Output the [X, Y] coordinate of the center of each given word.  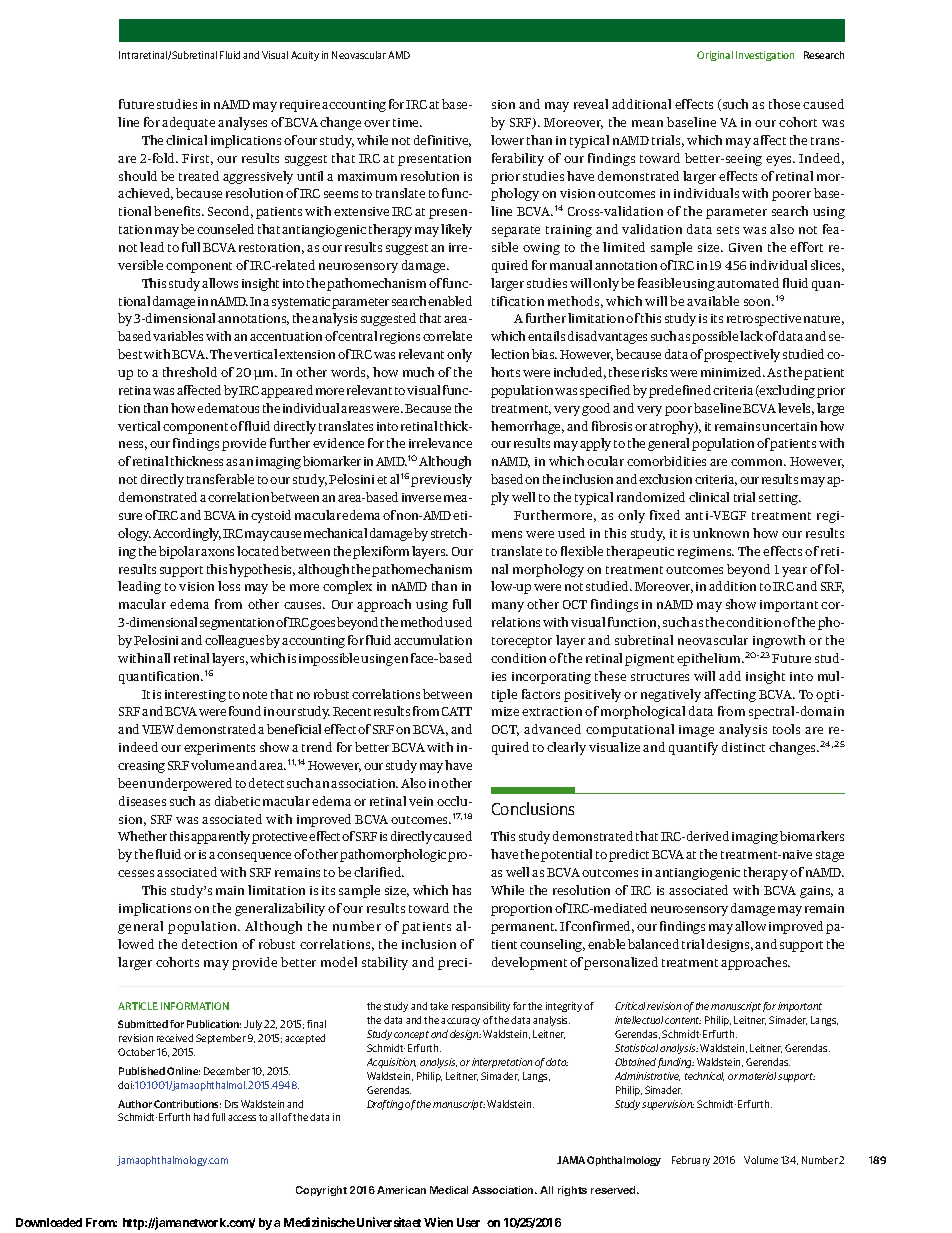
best [130, 354]
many [508, 607]
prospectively [742, 355]
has [461, 890]
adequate [188, 123]
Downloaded [49, 1222]
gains [816, 892]
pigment [649, 660]
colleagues [234, 641]
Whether [142, 836]
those [784, 104]
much [418, 372]
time [407, 122]
